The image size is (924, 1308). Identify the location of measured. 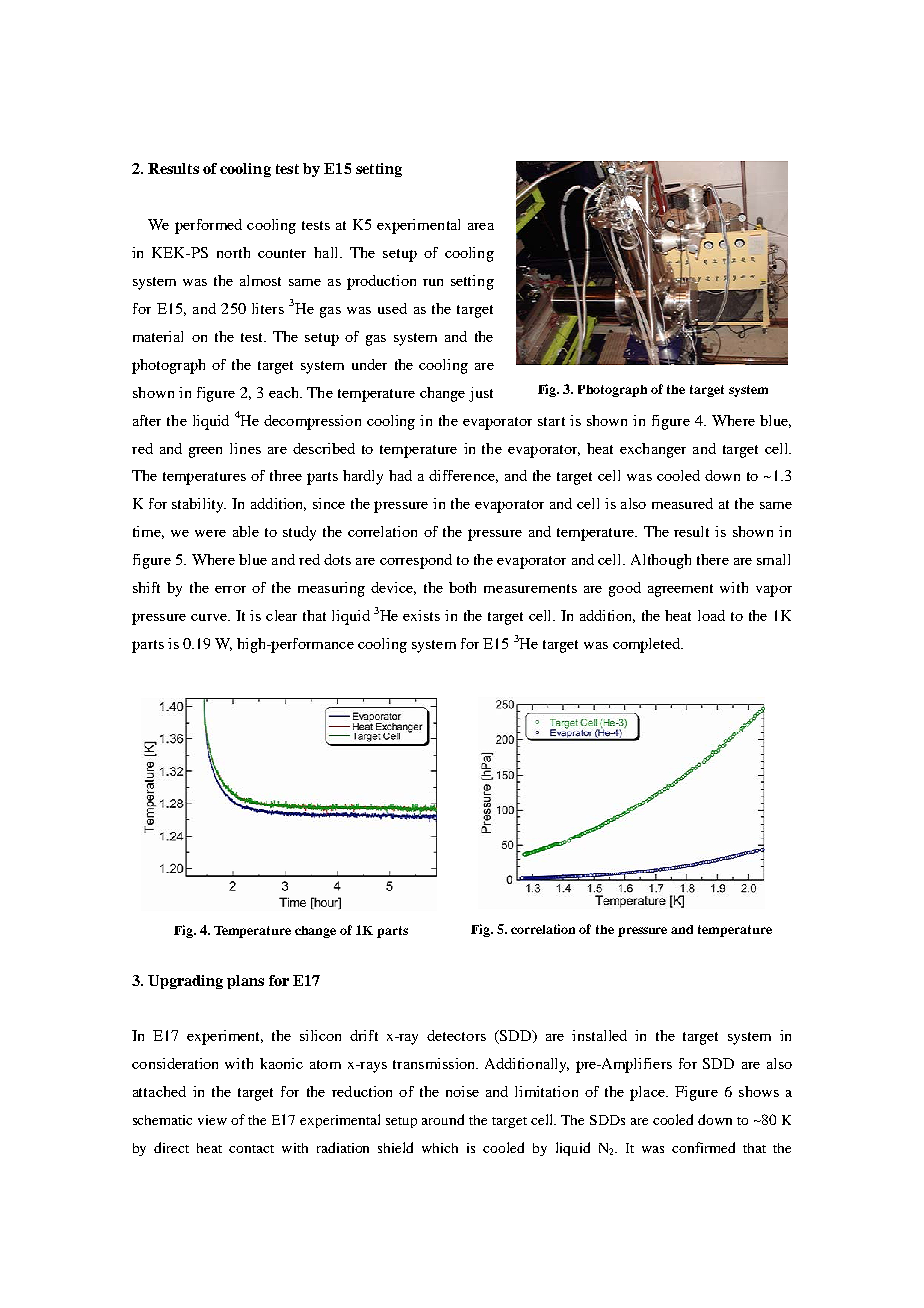
(682, 503).
